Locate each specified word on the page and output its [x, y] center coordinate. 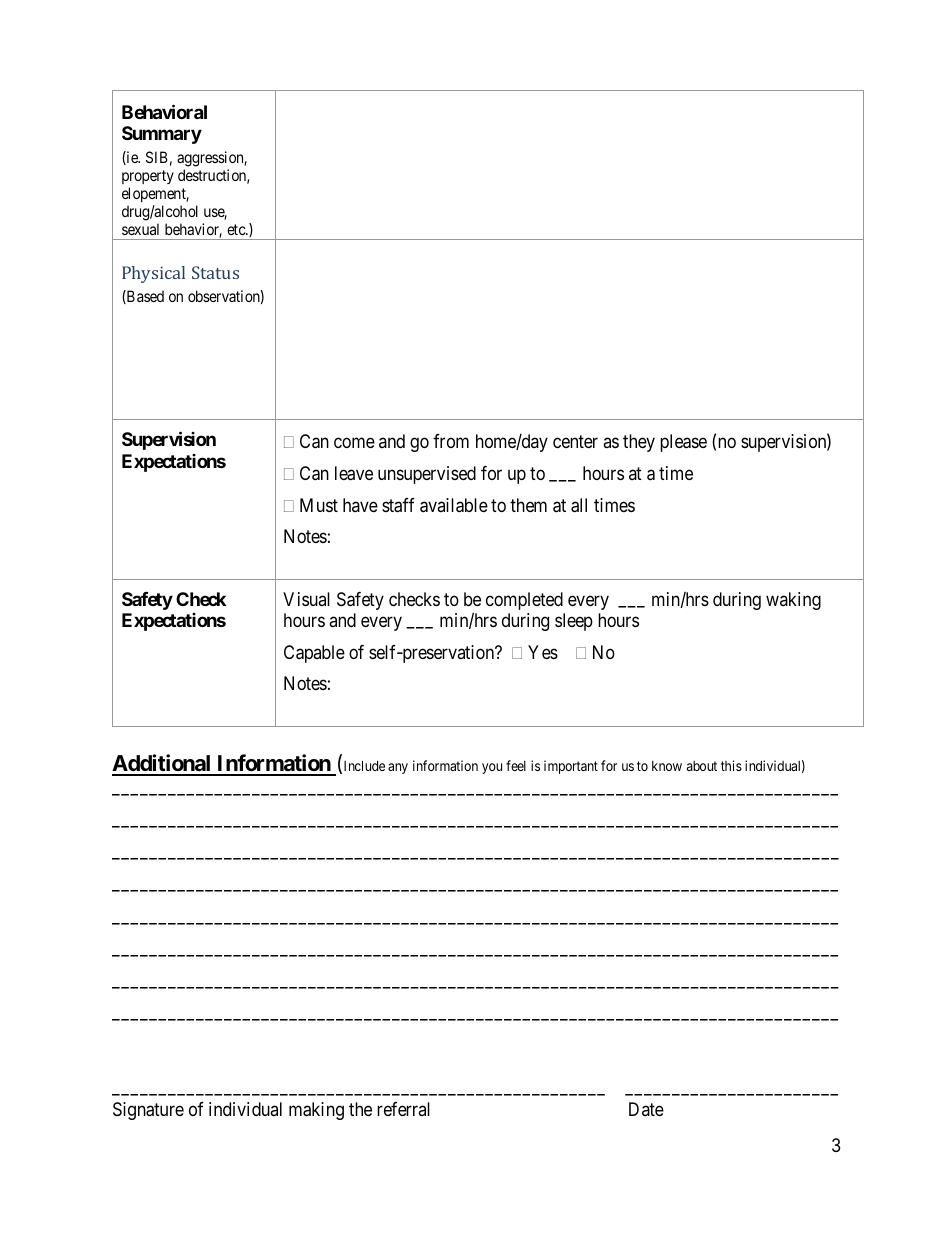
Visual [306, 599]
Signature [148, 1111]
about [702, 766]
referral [403, 1109]
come [354, 442]
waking [793, 601]
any [398, 768]
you [492, 768]
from [451, 441]
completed [524, 601]
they [639, 443]
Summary [162, 135]
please [683, 443]
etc [237, 229]
